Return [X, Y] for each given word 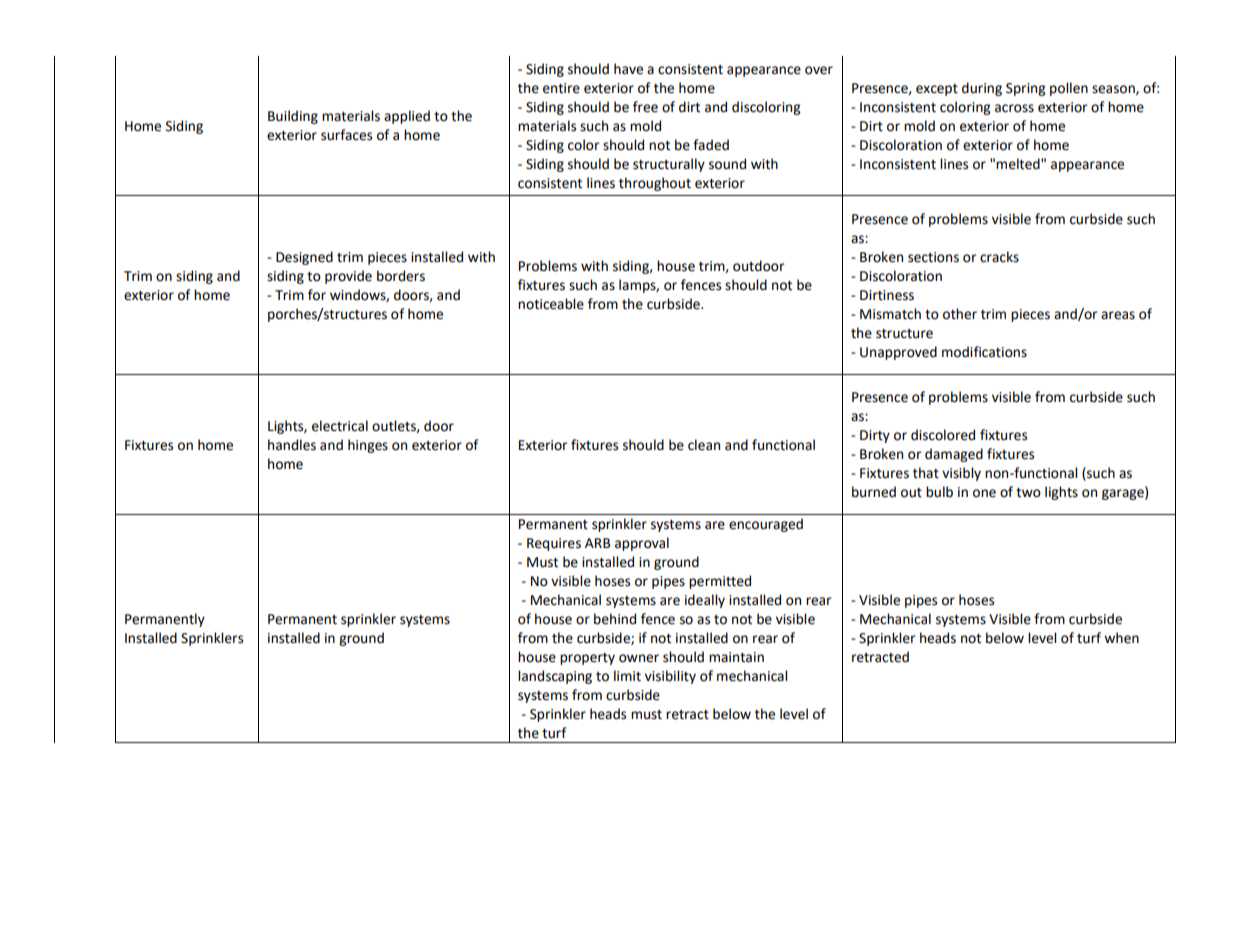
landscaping [555, 677]
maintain [736, 657]
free [645, 107]
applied [407, 117]
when [1121, 638]
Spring [1026, 89]
